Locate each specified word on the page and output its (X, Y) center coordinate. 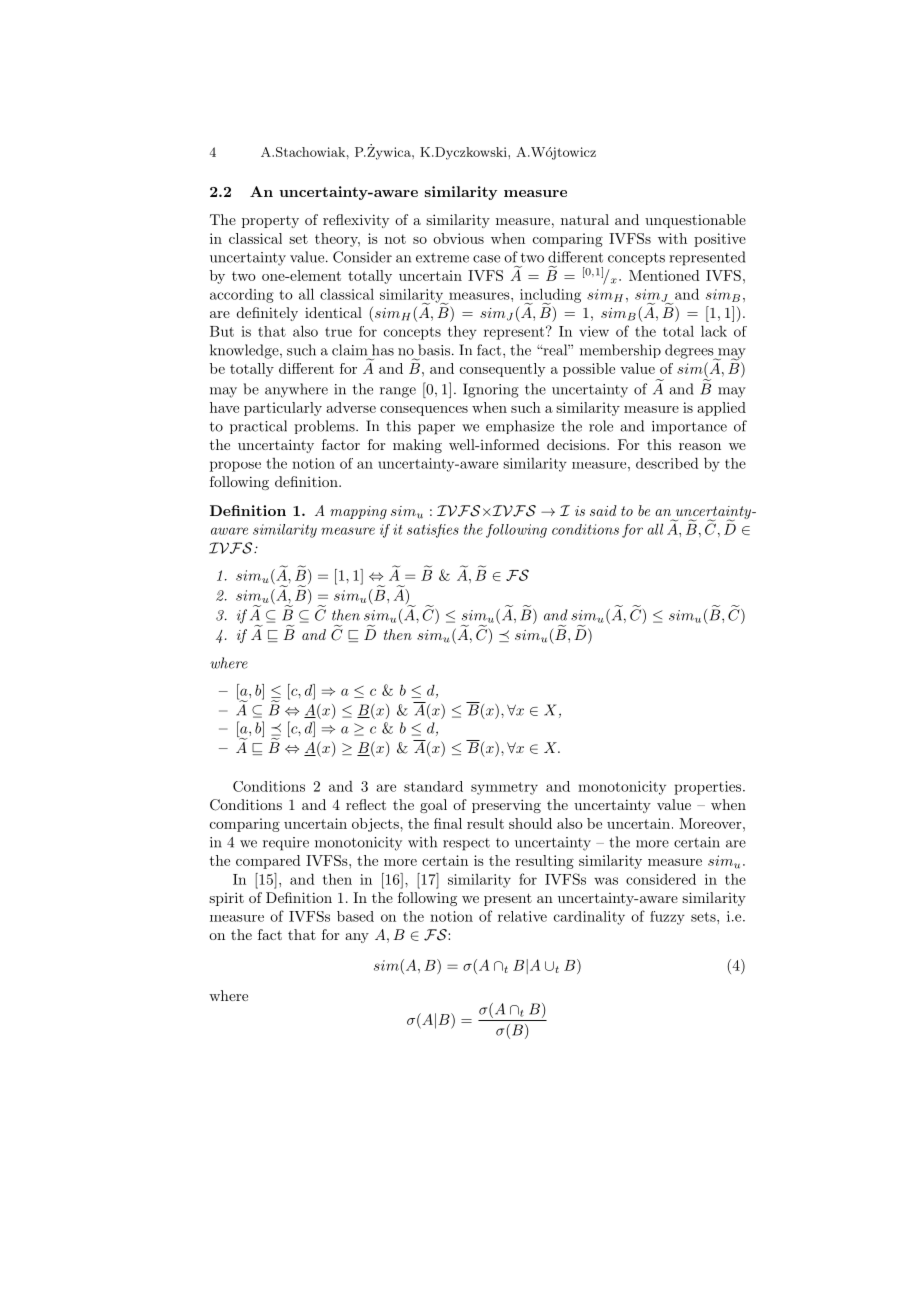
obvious (458, 238)
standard (433, 786)
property (270, 222)
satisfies (433, 531)
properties (707, 788)
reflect (366, 804)
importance (689, 428)
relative (522, 916)
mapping (358, 512)
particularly (283, 409)
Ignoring (491, 390)
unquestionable (695, 221)
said (603, 510)
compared (268, 862)
